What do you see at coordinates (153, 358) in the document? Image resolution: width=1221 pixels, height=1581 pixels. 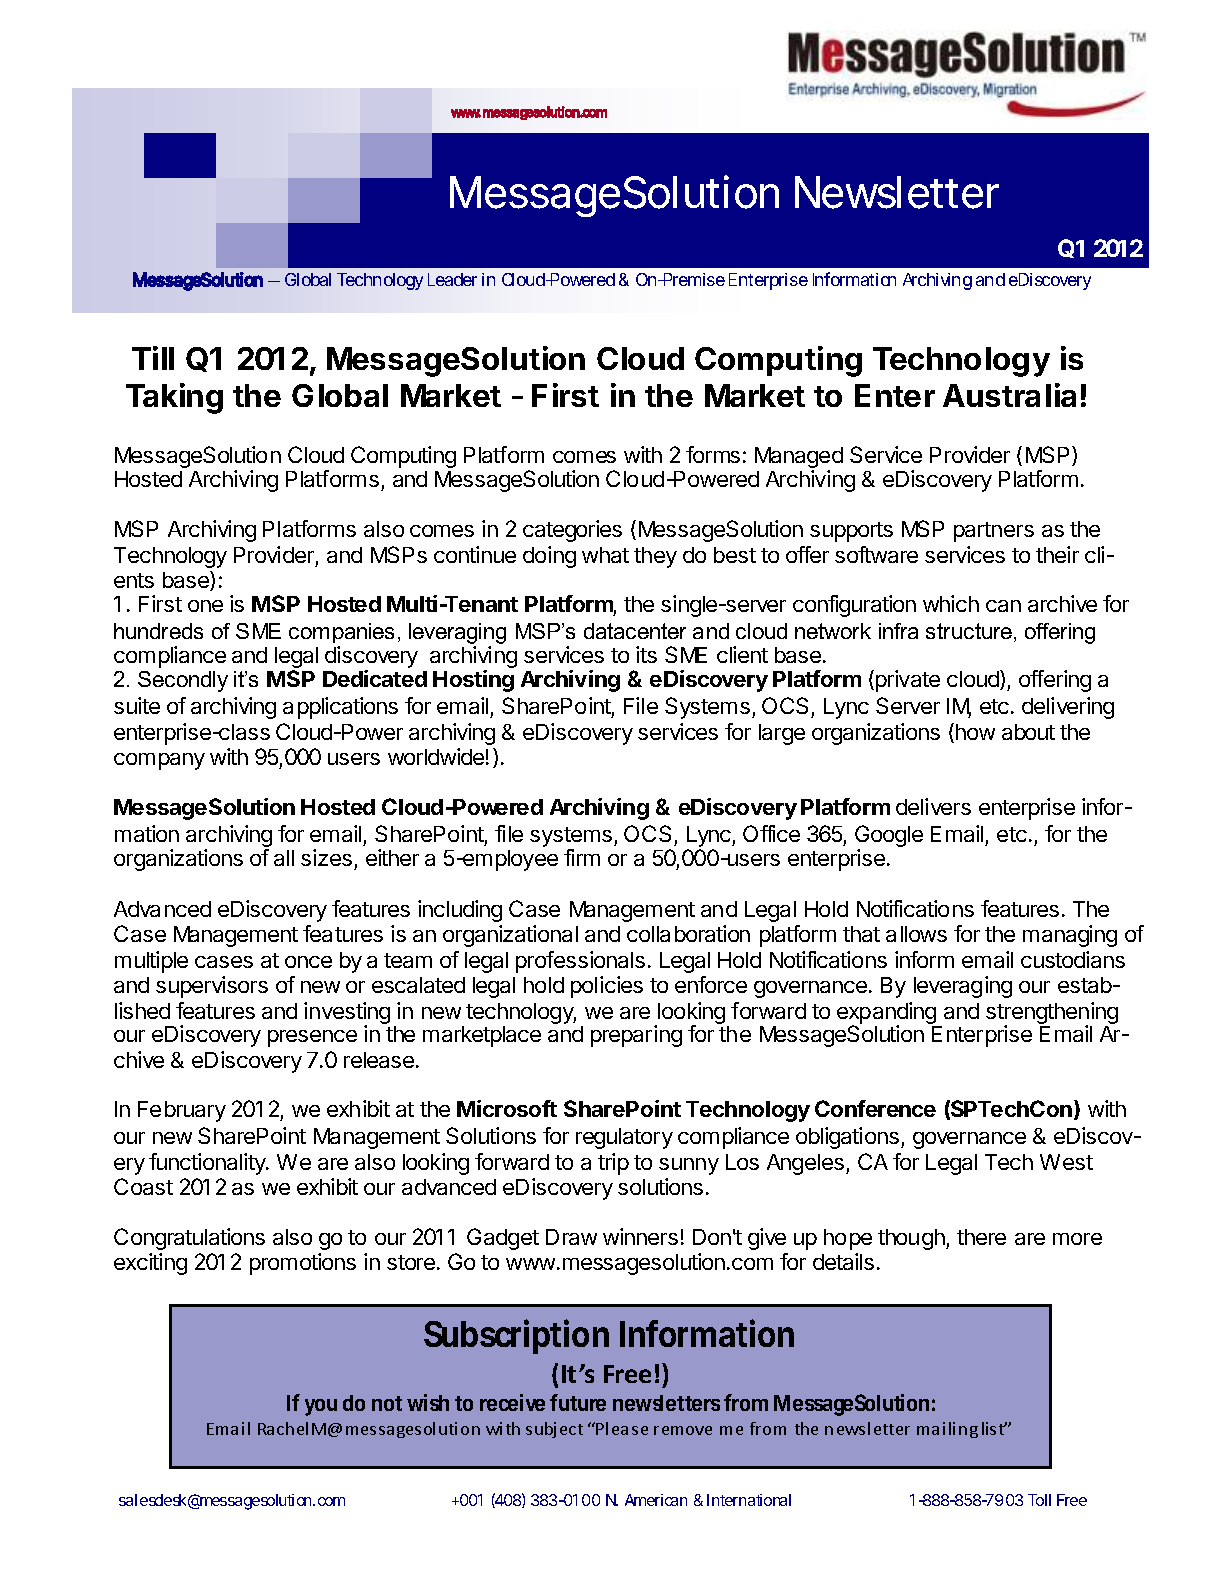 I see `Till` at bounding box center [153, 358].
